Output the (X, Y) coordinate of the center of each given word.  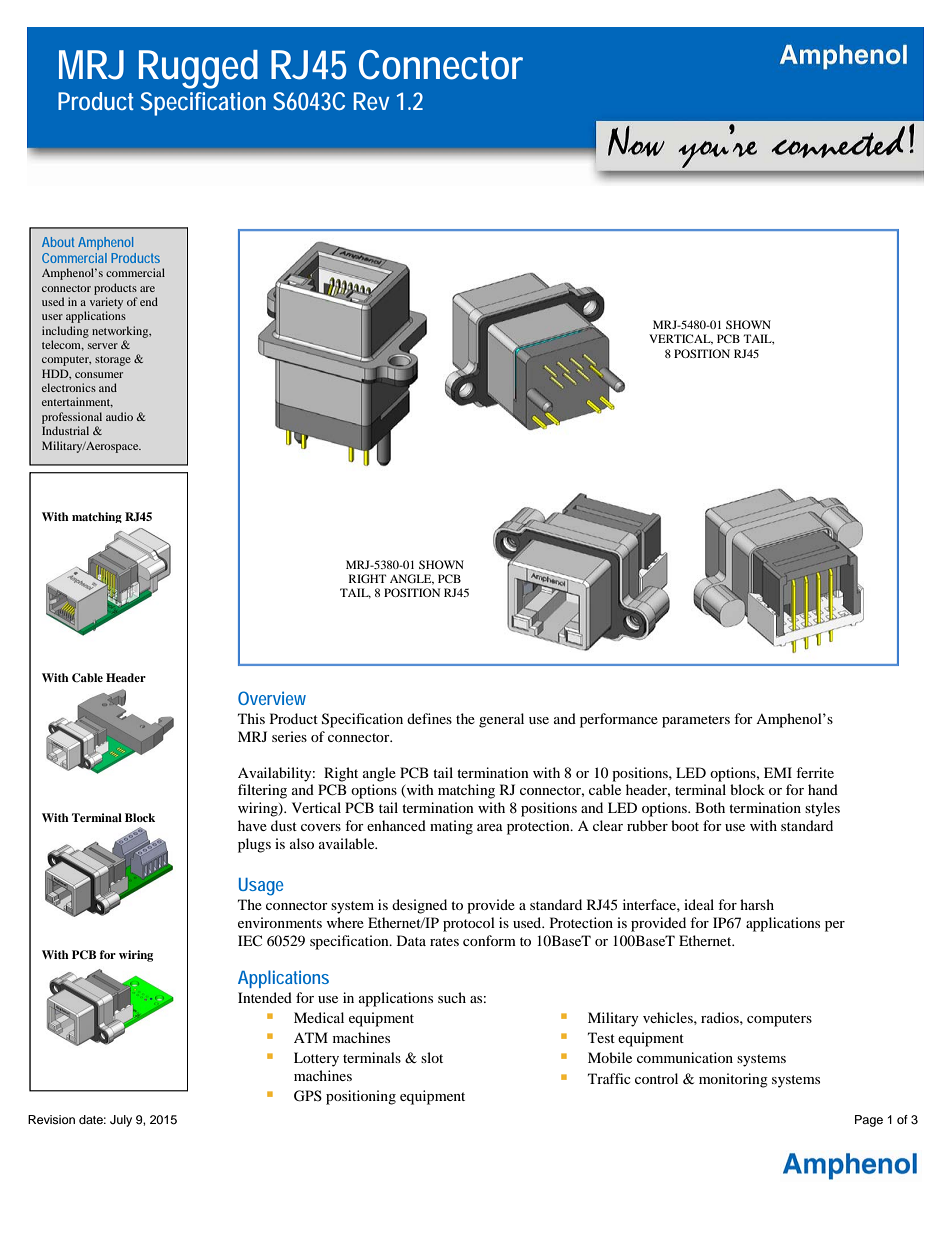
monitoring (733, 1080)
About (58, 242)
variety (106, 303)
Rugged (198, 69)
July (121, 1121)
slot (432, 1057)
